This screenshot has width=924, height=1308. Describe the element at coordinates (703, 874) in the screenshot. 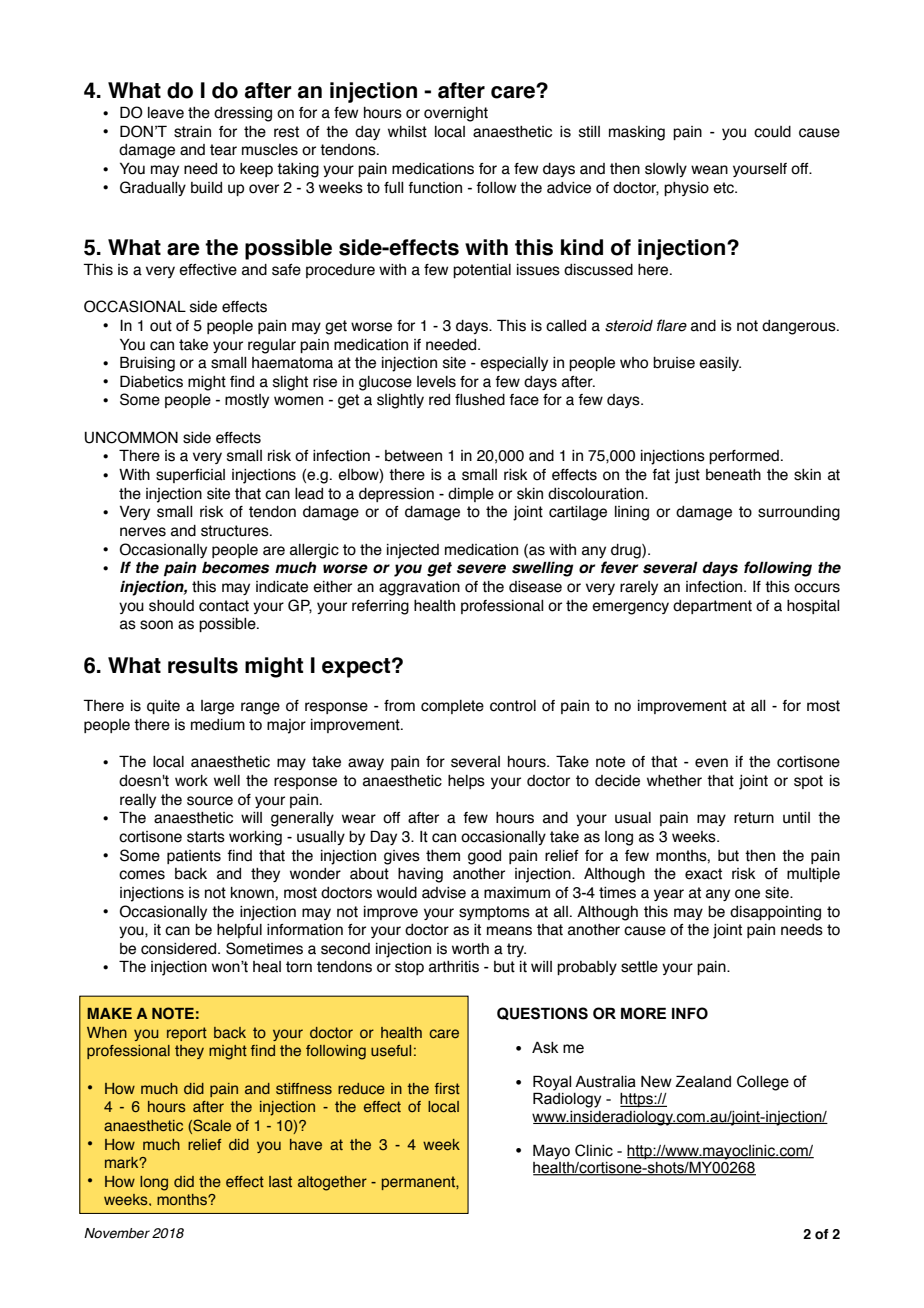

I see `exact` at that location.
